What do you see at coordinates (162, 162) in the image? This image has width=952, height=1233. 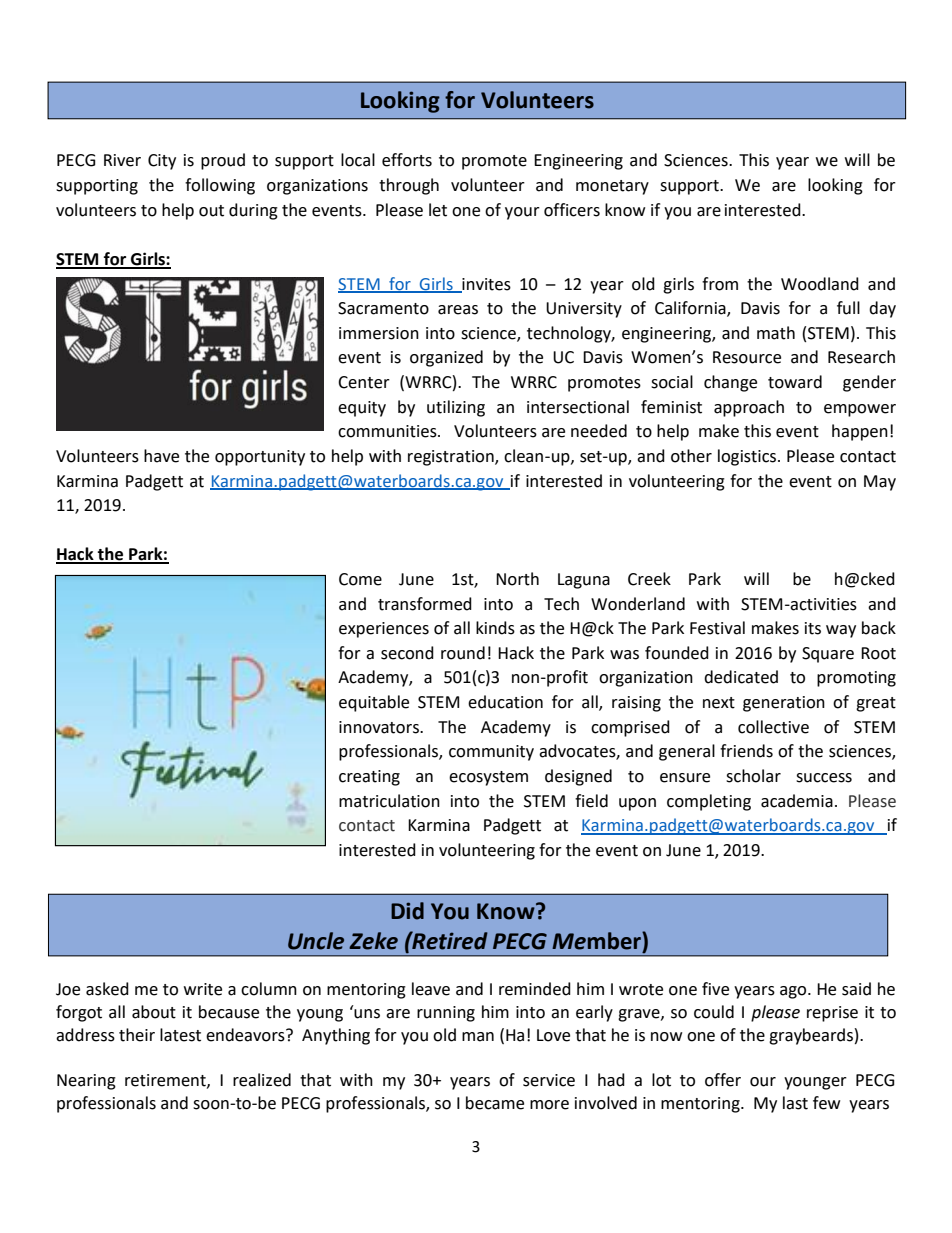 I see `City` at bounding box center [162, 162].
